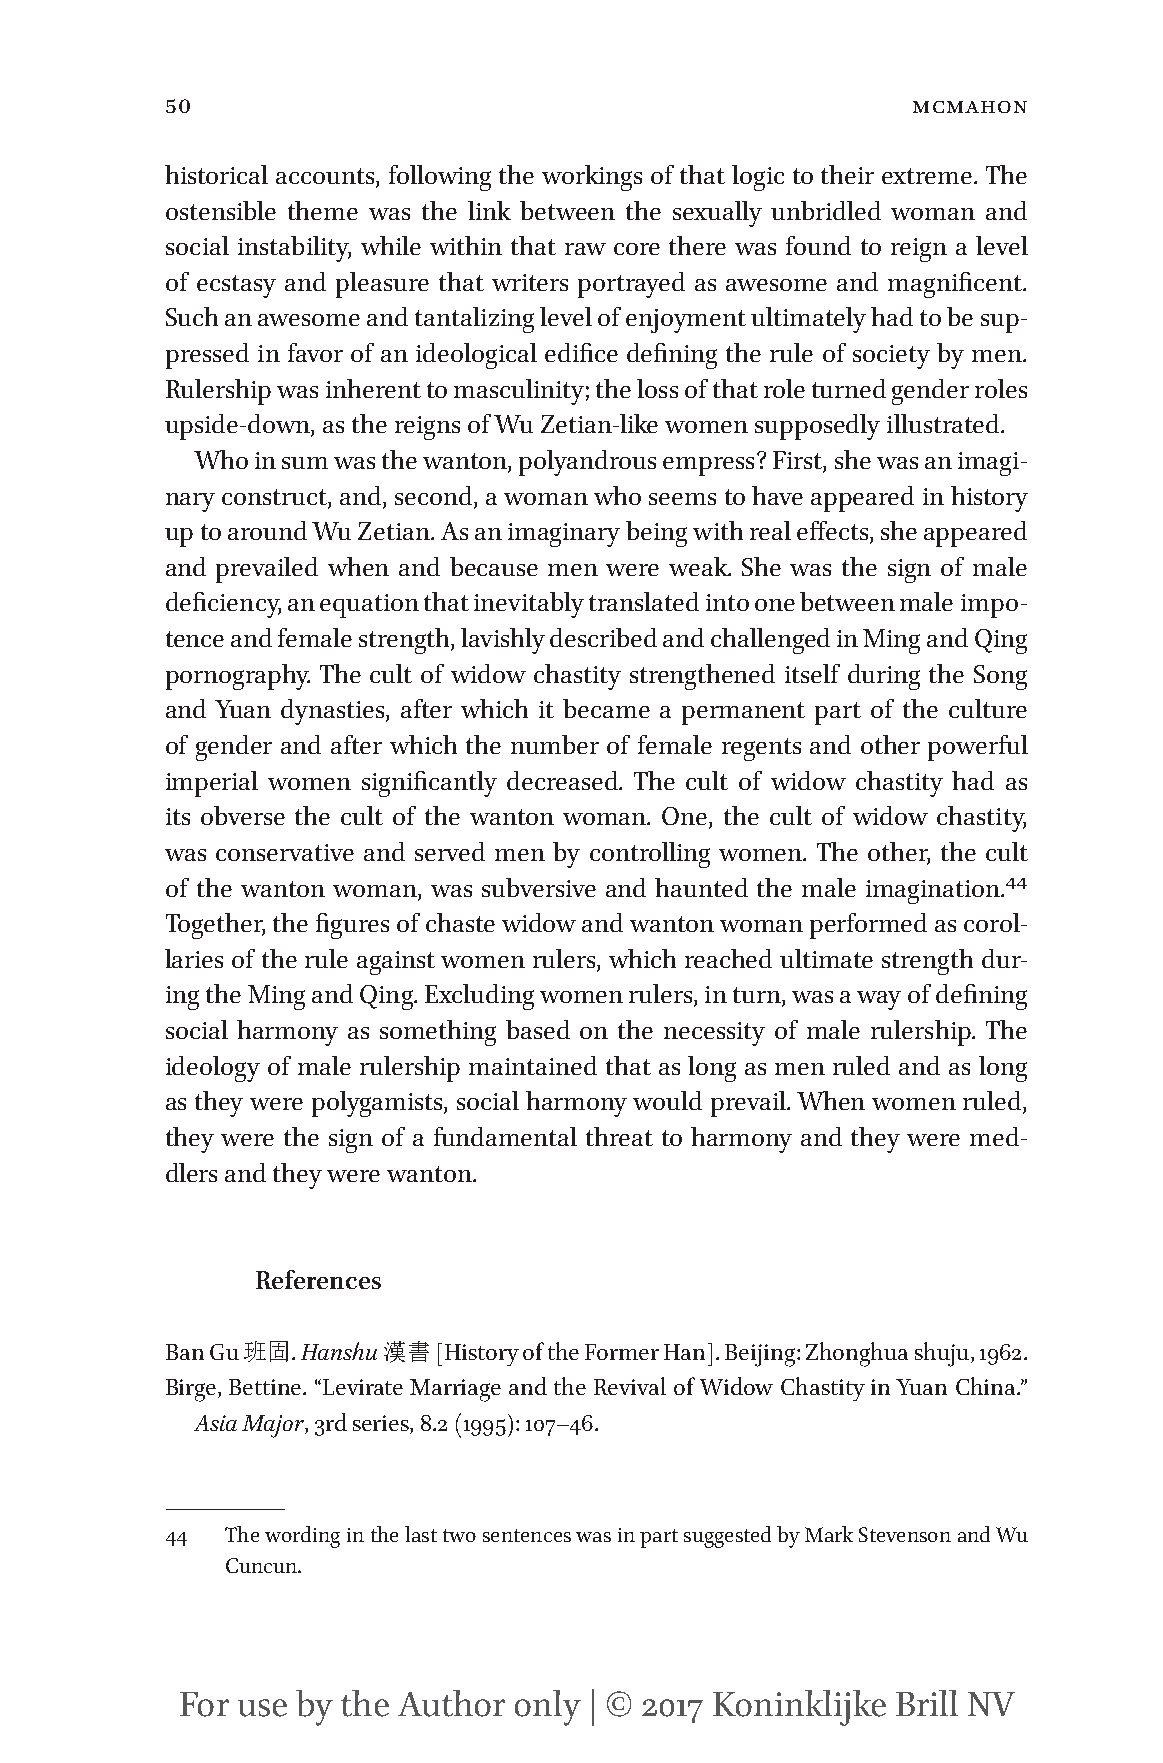 This page has height=1763, width=1163. Describe the element at coordinates (302, 1537) in the page. I see `wording` at that location.
